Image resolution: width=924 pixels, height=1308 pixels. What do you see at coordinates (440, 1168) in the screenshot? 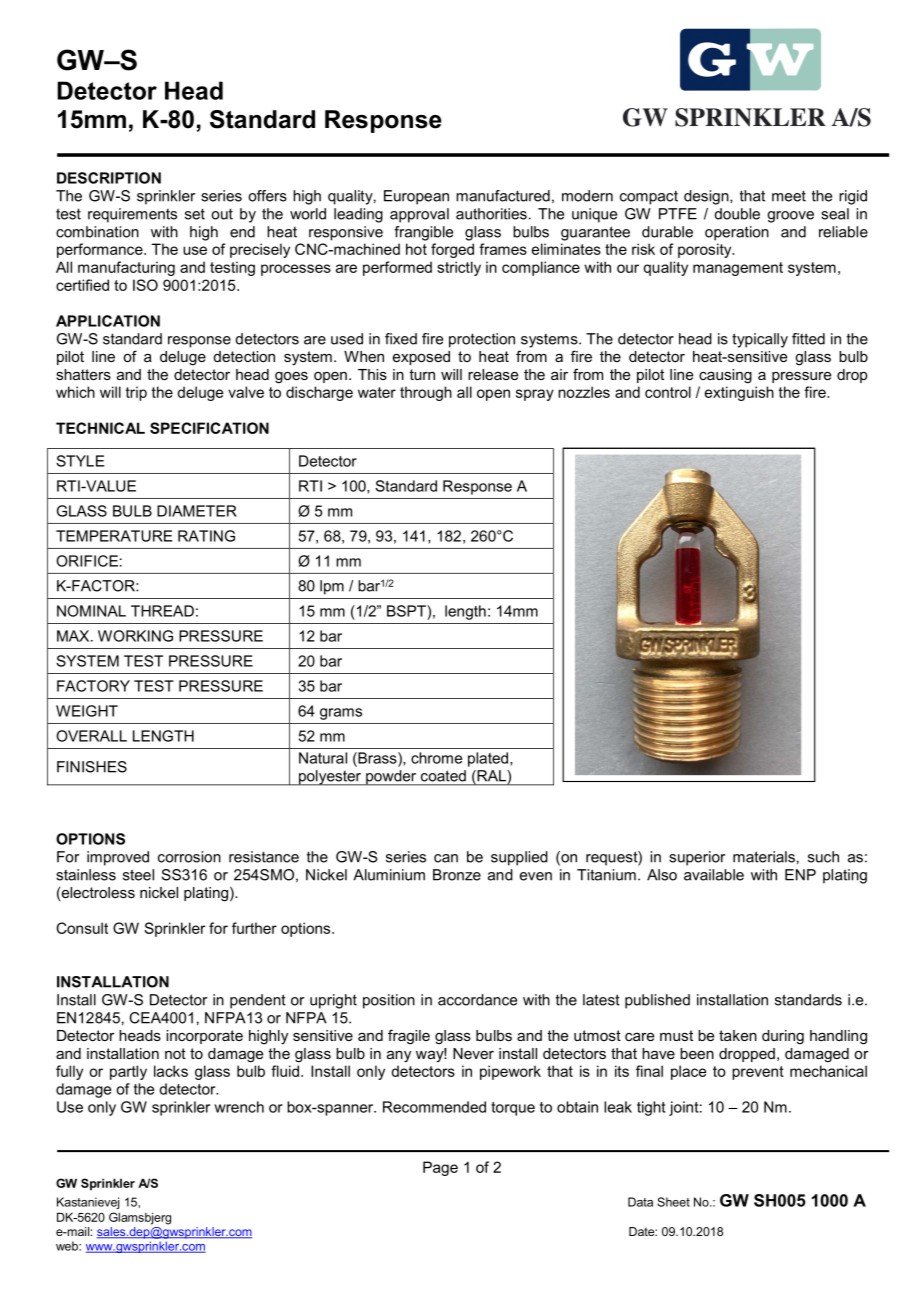
I see `Page` at bounding box center [440, 1168].
